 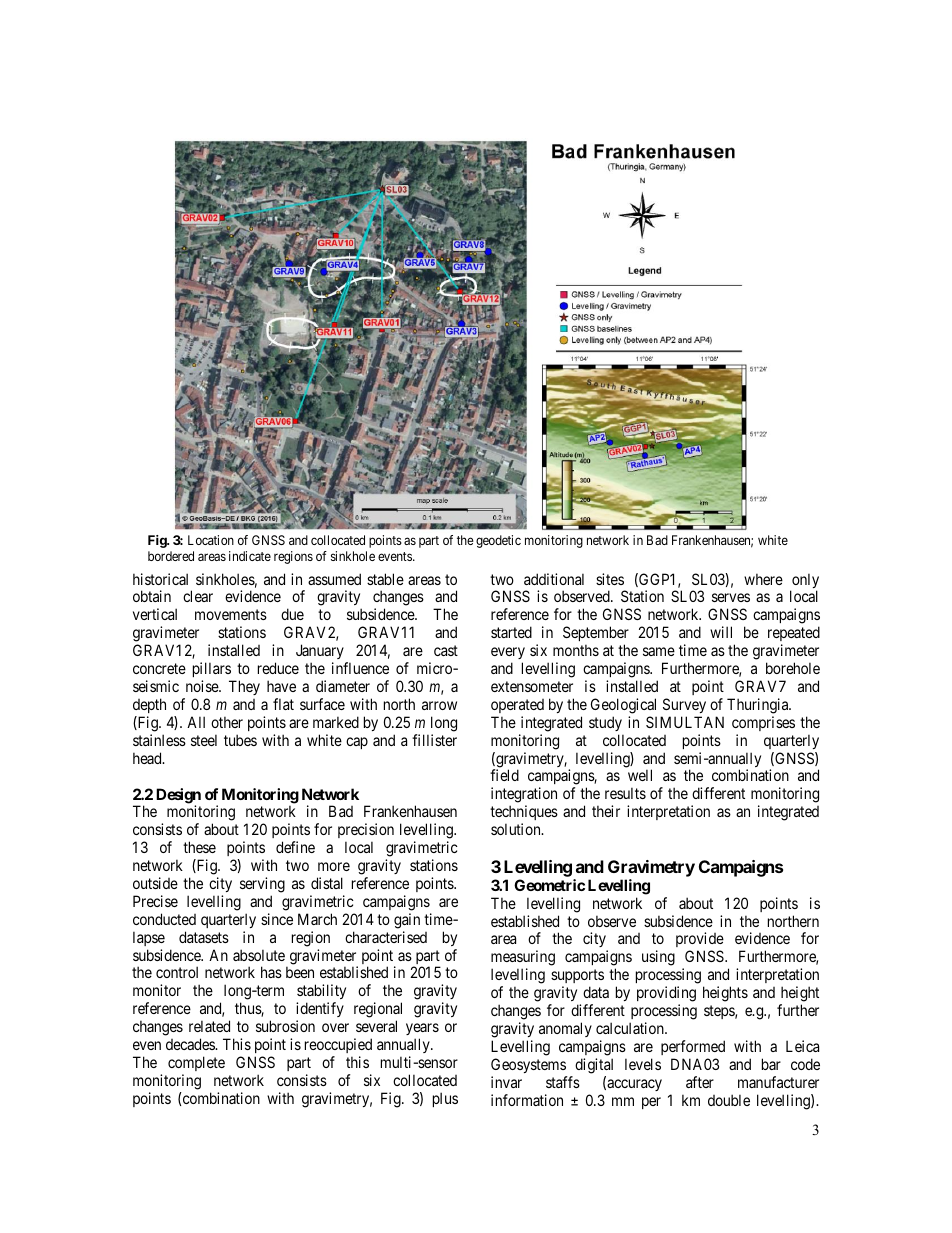 What do you see at coordinates (196, 1063) in the document?
I see `complete` at bounding box center [196, 1063].
